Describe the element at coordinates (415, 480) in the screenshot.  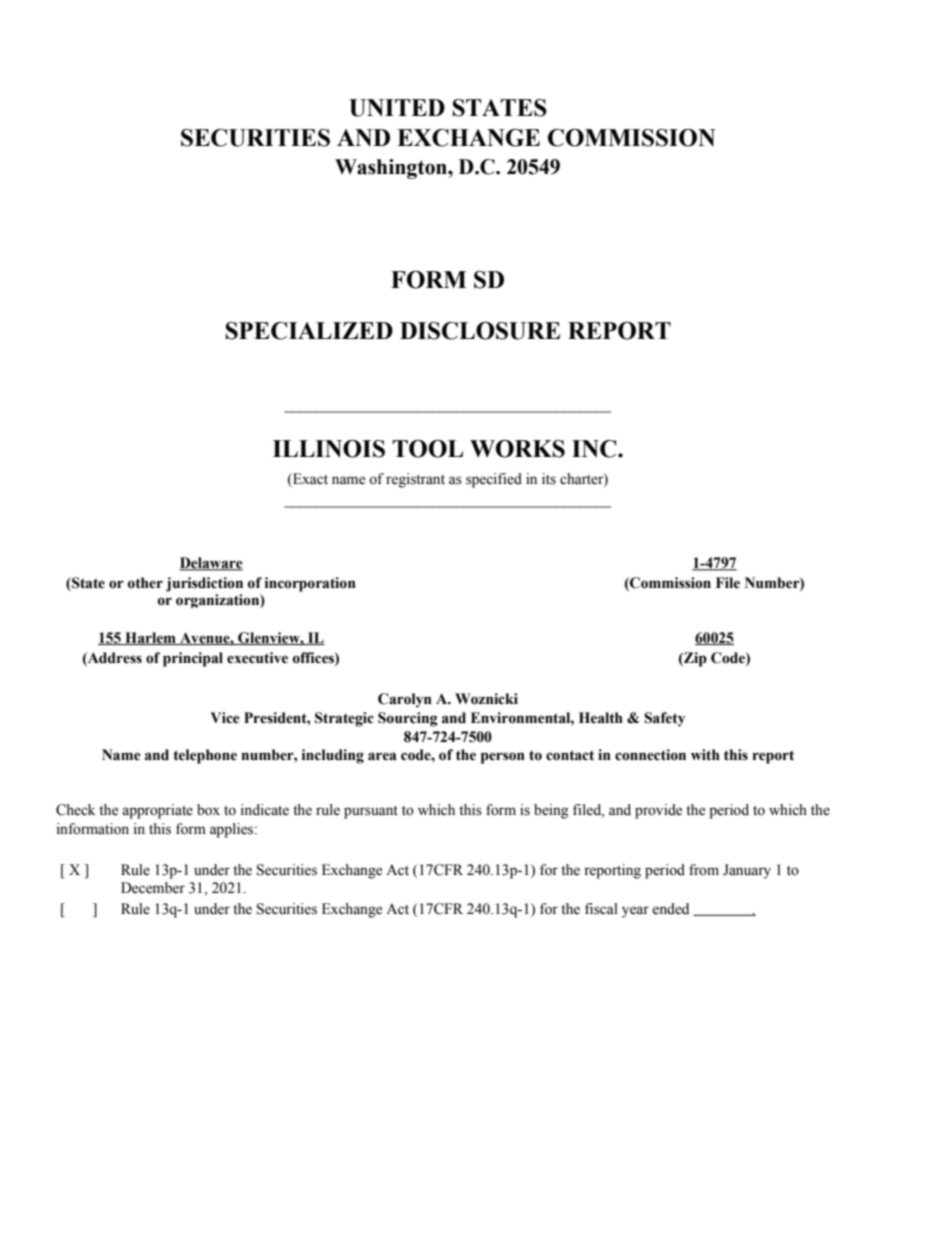
I see `registrant` at that location.
